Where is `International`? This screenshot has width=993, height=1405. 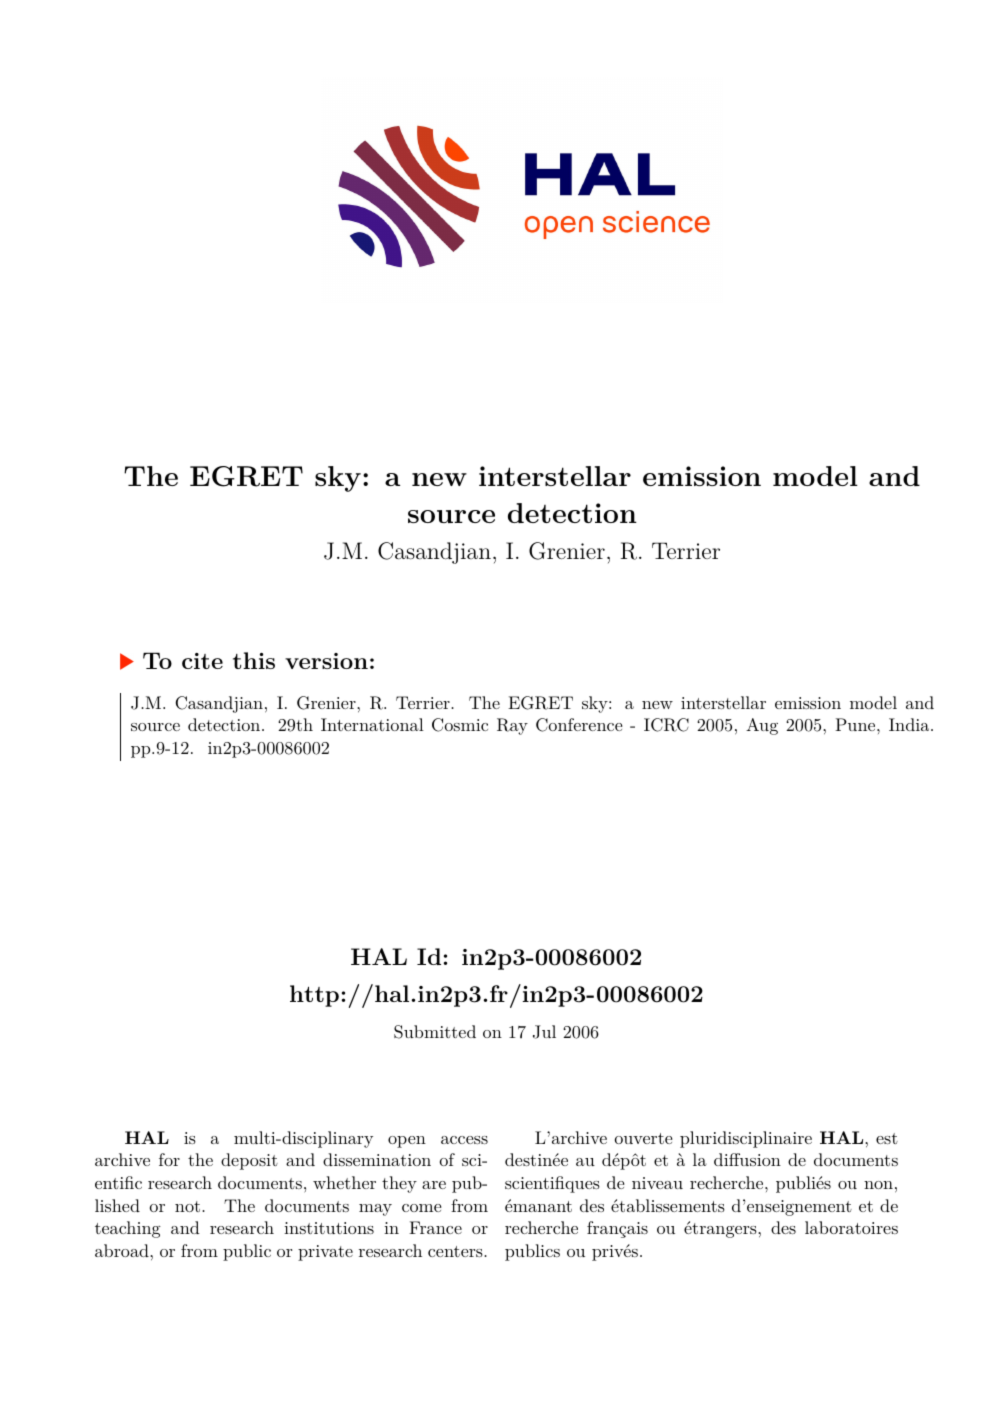 International is located at coordinates (372, 724).
